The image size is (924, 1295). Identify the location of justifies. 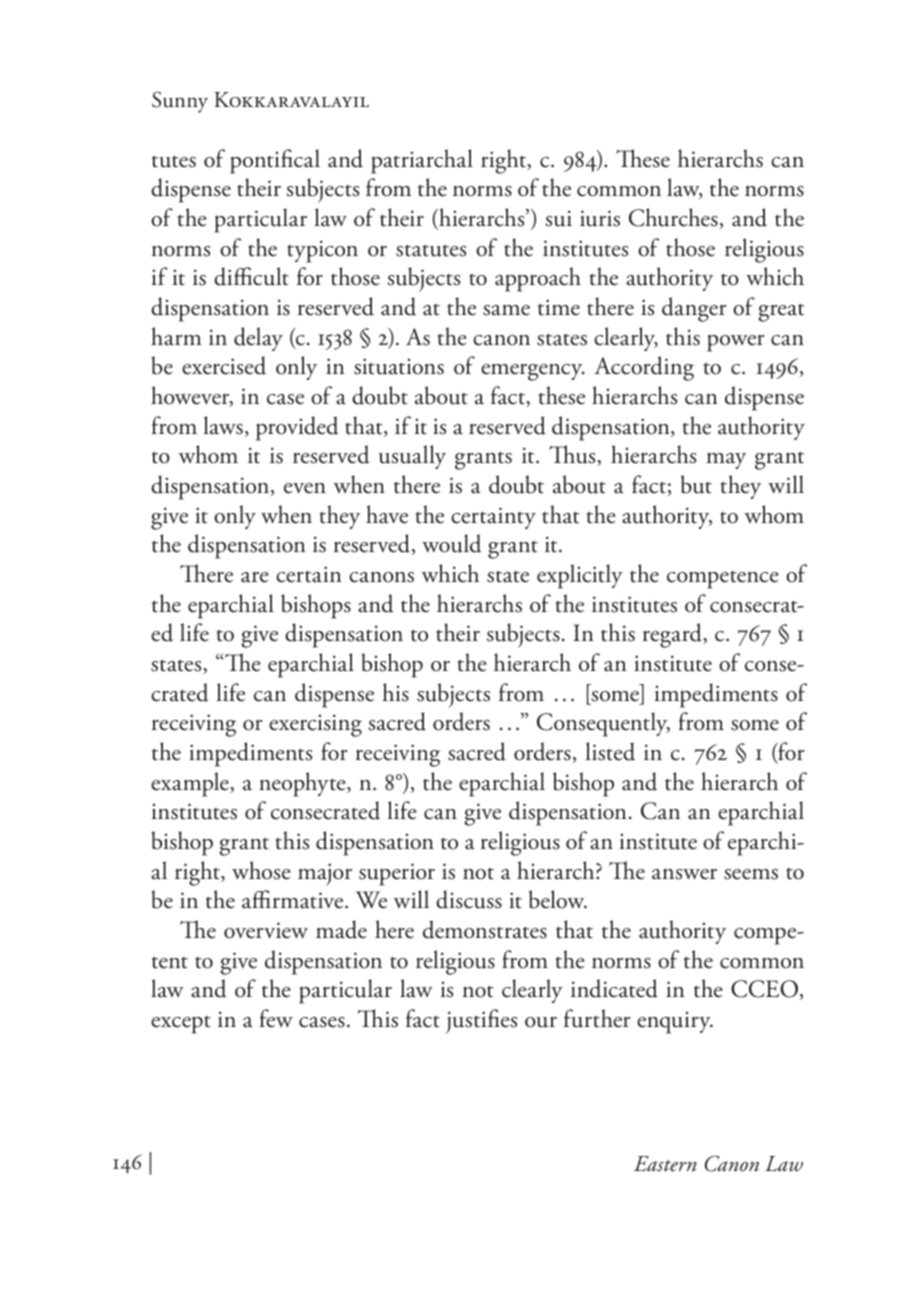
(481, 1021).
